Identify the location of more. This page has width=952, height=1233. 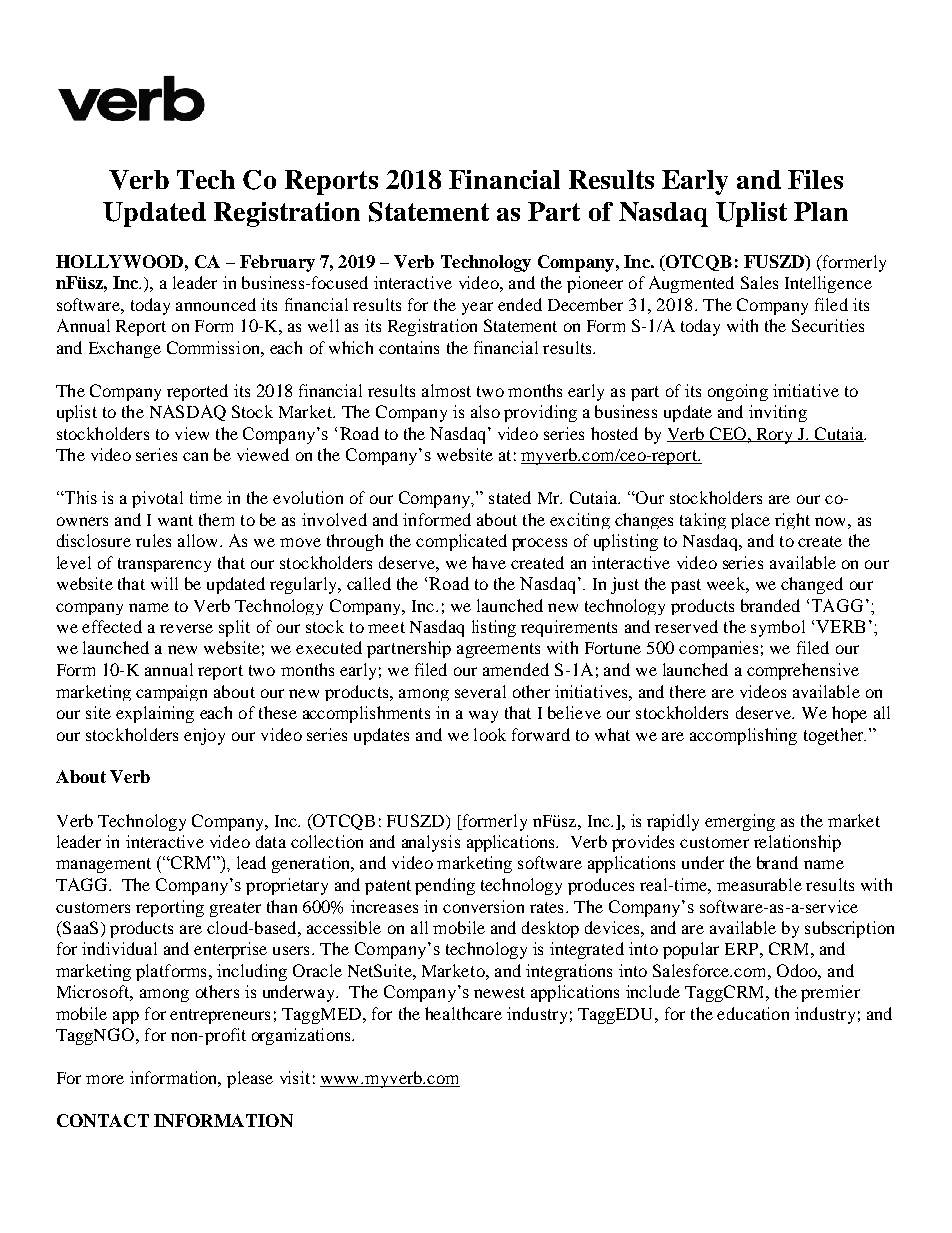
(105, 1079).
